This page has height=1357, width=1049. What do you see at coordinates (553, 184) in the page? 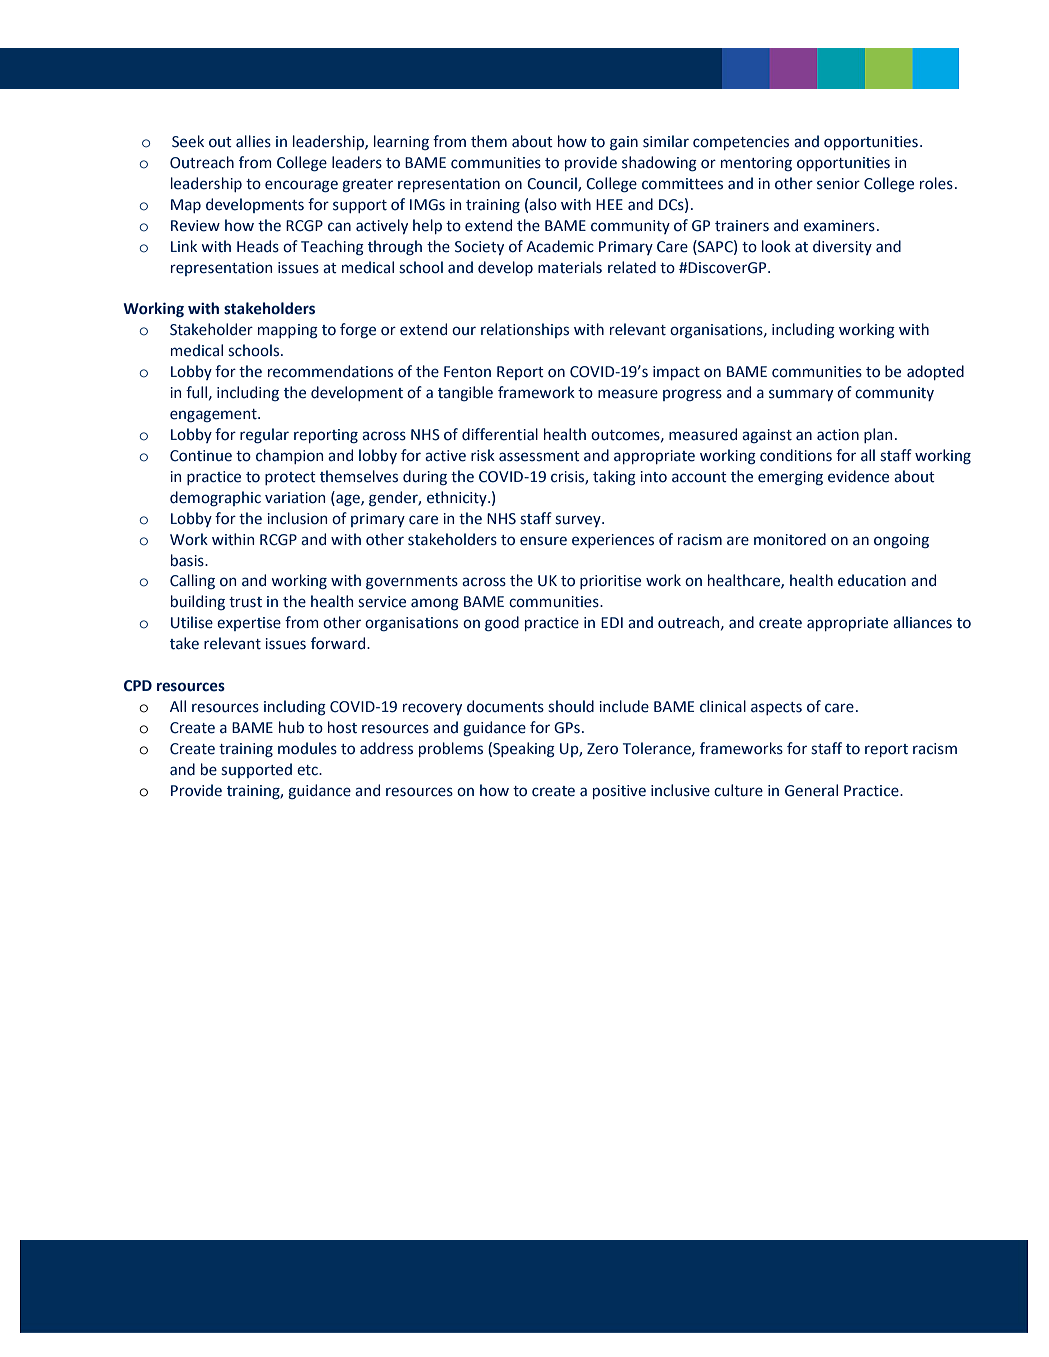
I see `Council` at bounding box center [553, 184].
